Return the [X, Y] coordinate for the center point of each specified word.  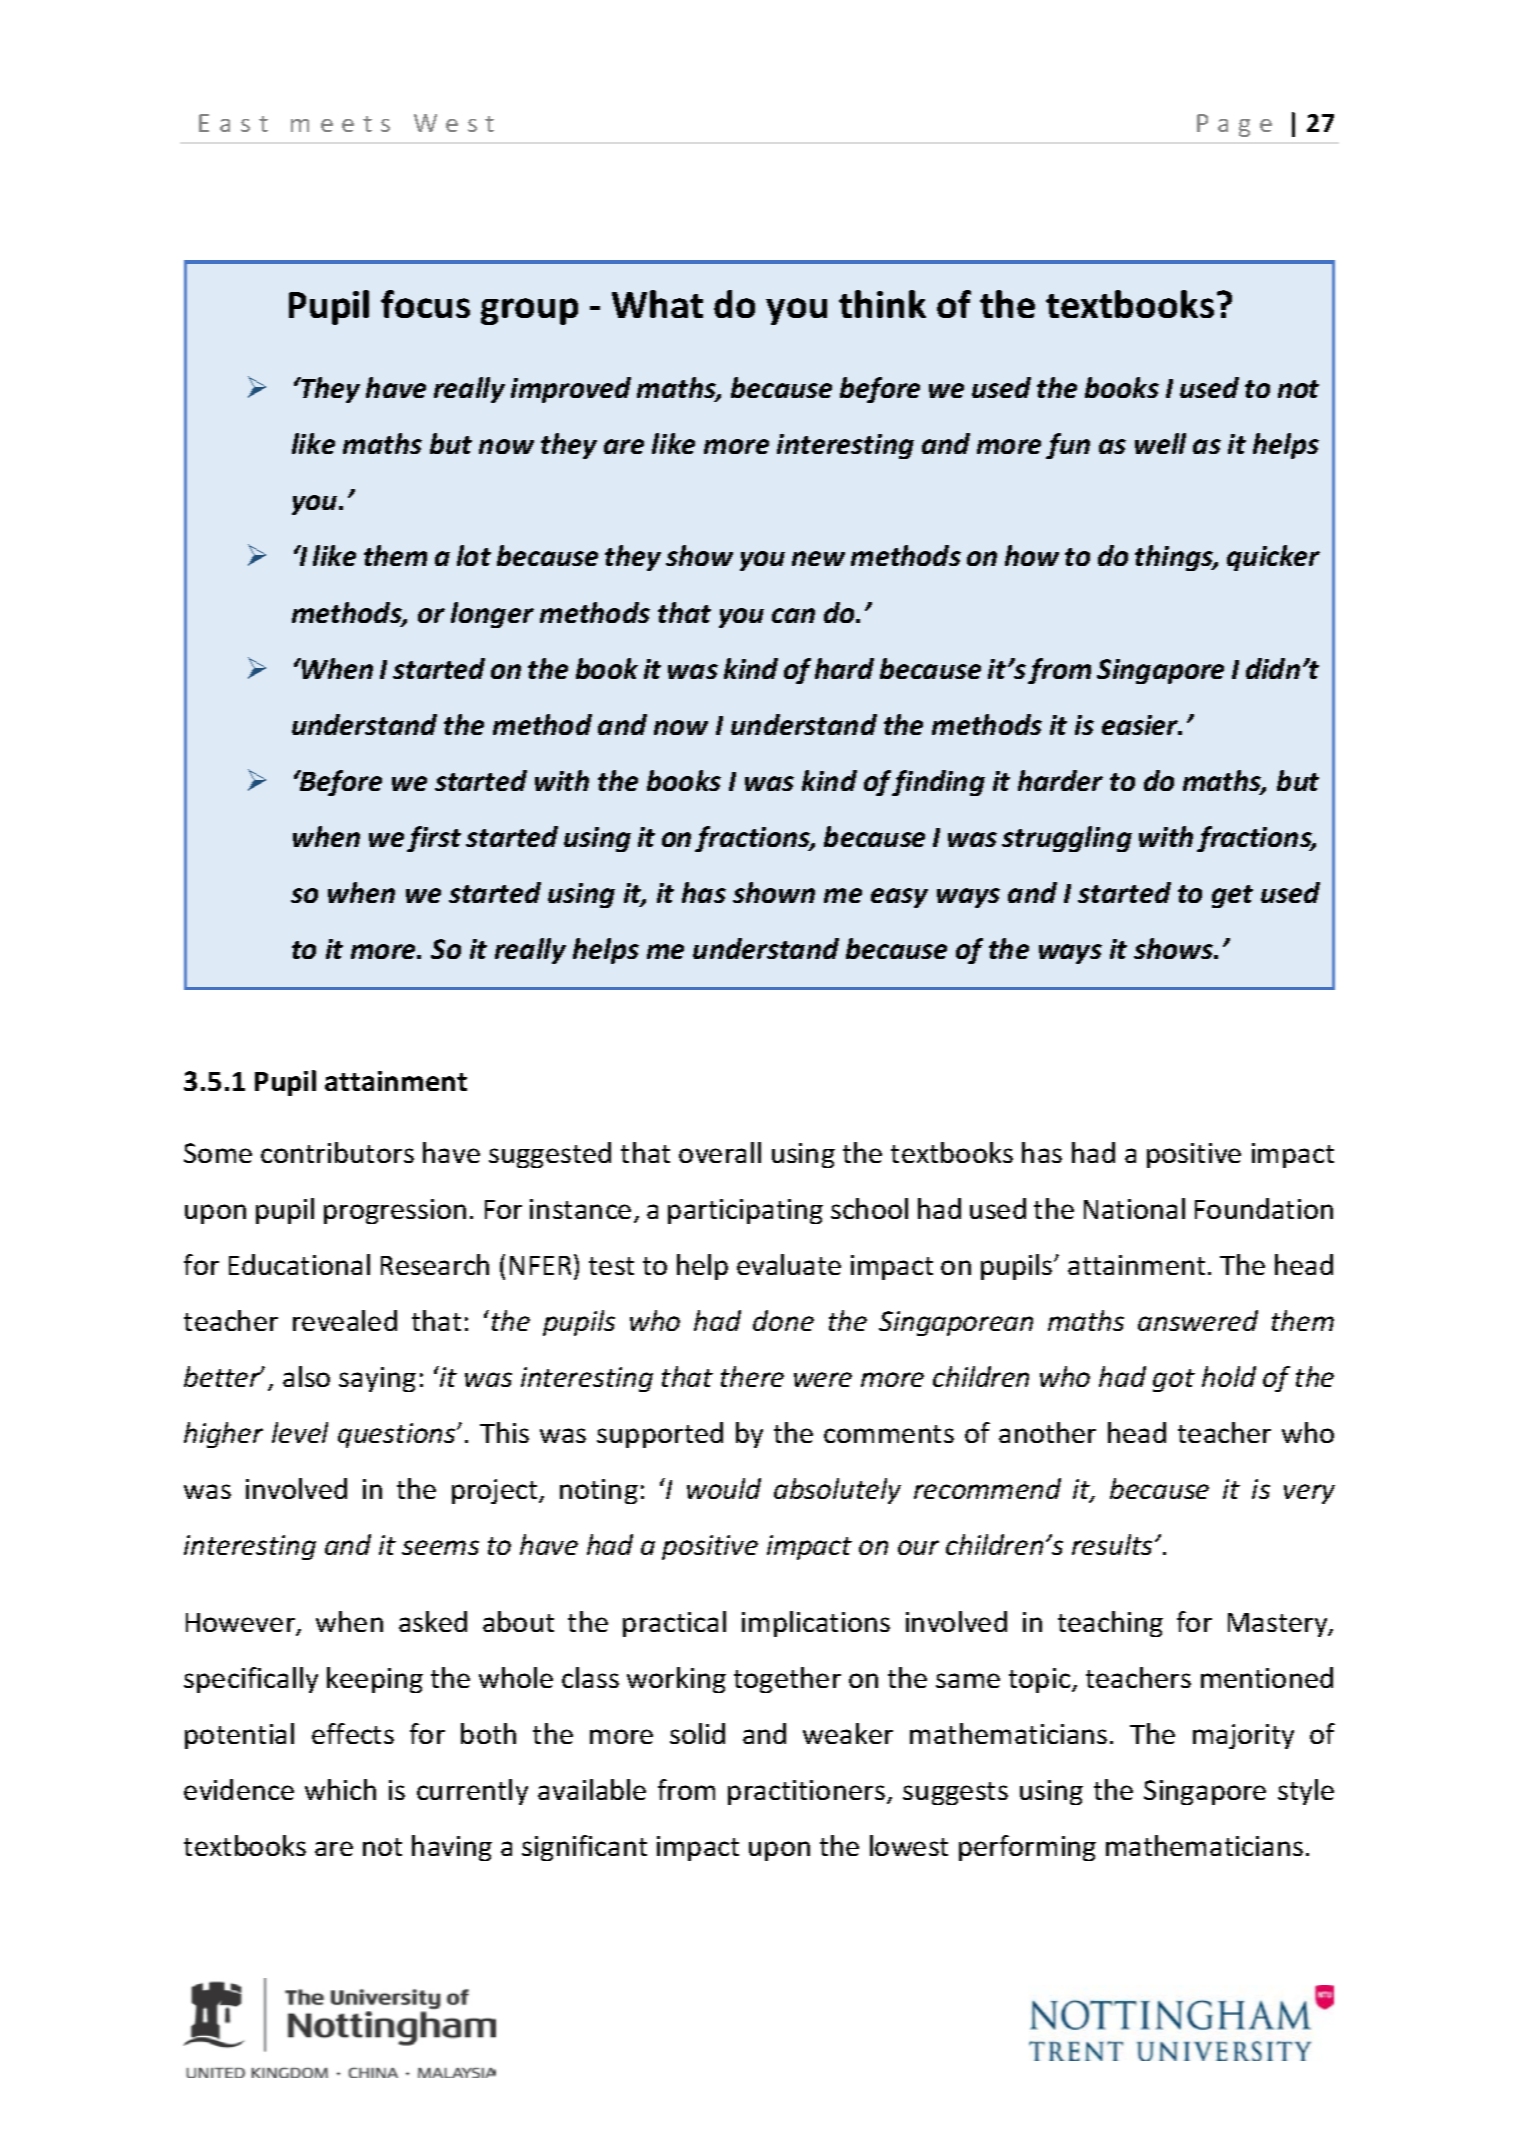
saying [377, 1379]
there [752, 1376]
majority [1243, 1736]
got [1174, 1380]
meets [340, 124]
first [434, 839]
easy [899, 898]
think [882, 304]
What [657, 304]
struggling [1067, 839]
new [818, 558]
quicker [1273, 558]
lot [474, 555]
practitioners [806, 1792]
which [340, 1789]
